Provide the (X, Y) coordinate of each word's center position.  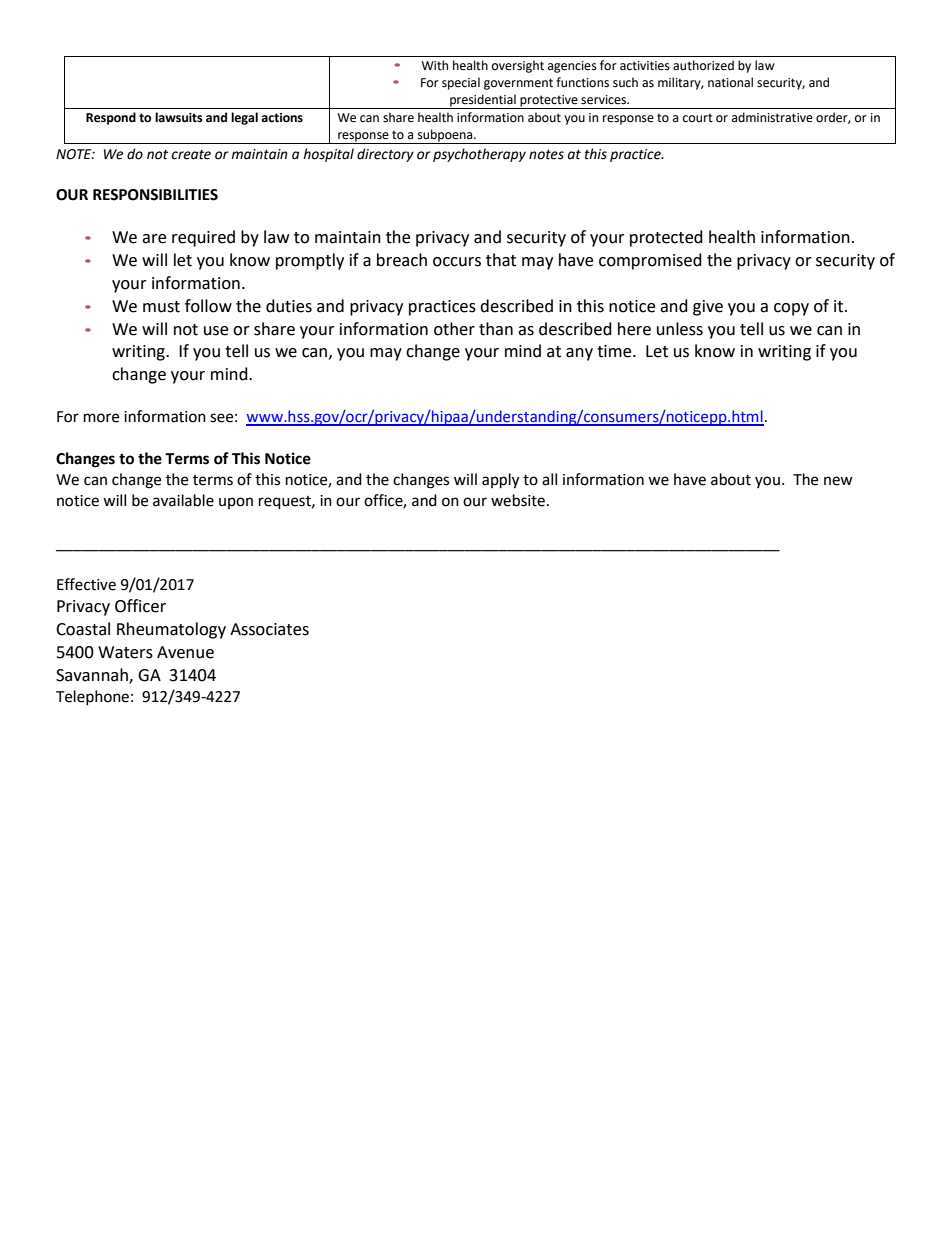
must (161, 307)
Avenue (185, 652)
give (708, 308)
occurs (457, 262)
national (730, 82)
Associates (269, 629)
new (838, 481)
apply (500, 481)
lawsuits (179, 117)
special (461, 83)
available (183, 500)
